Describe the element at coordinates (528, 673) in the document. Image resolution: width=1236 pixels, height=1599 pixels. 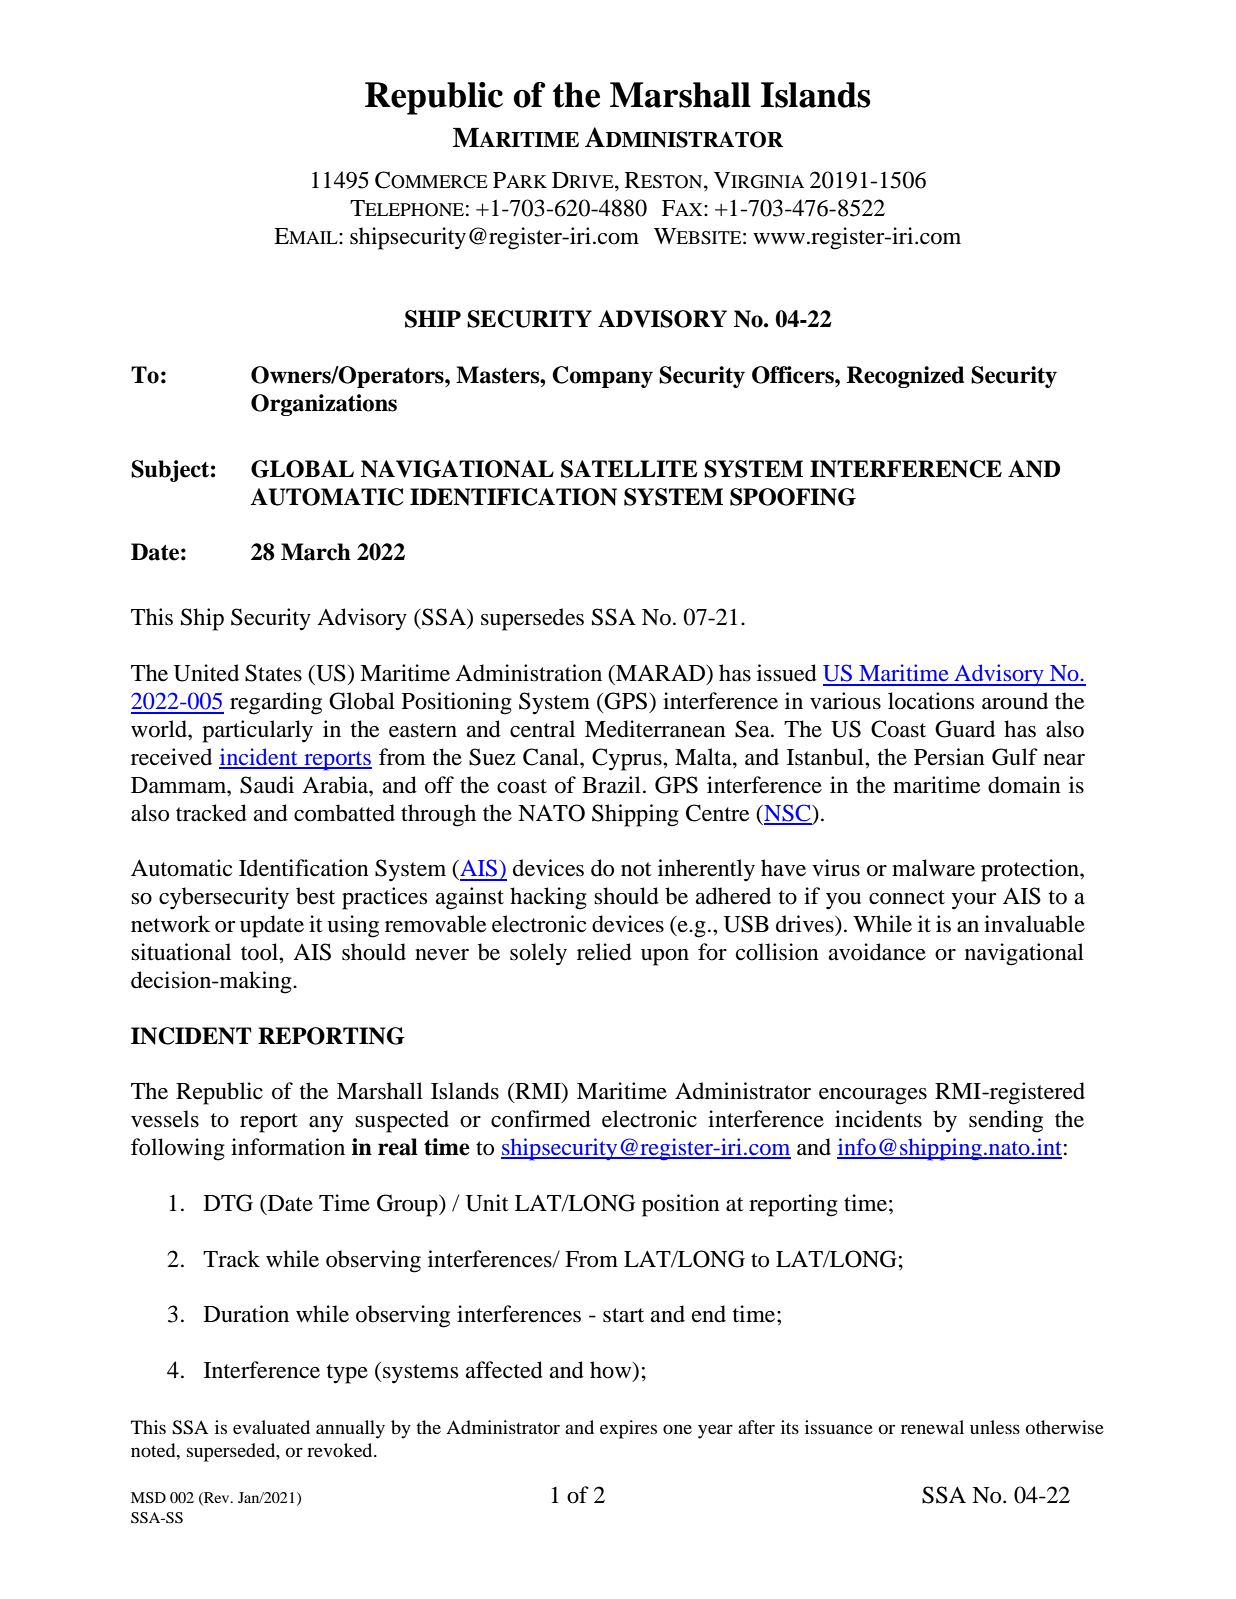
I see `Administration` at that location.
